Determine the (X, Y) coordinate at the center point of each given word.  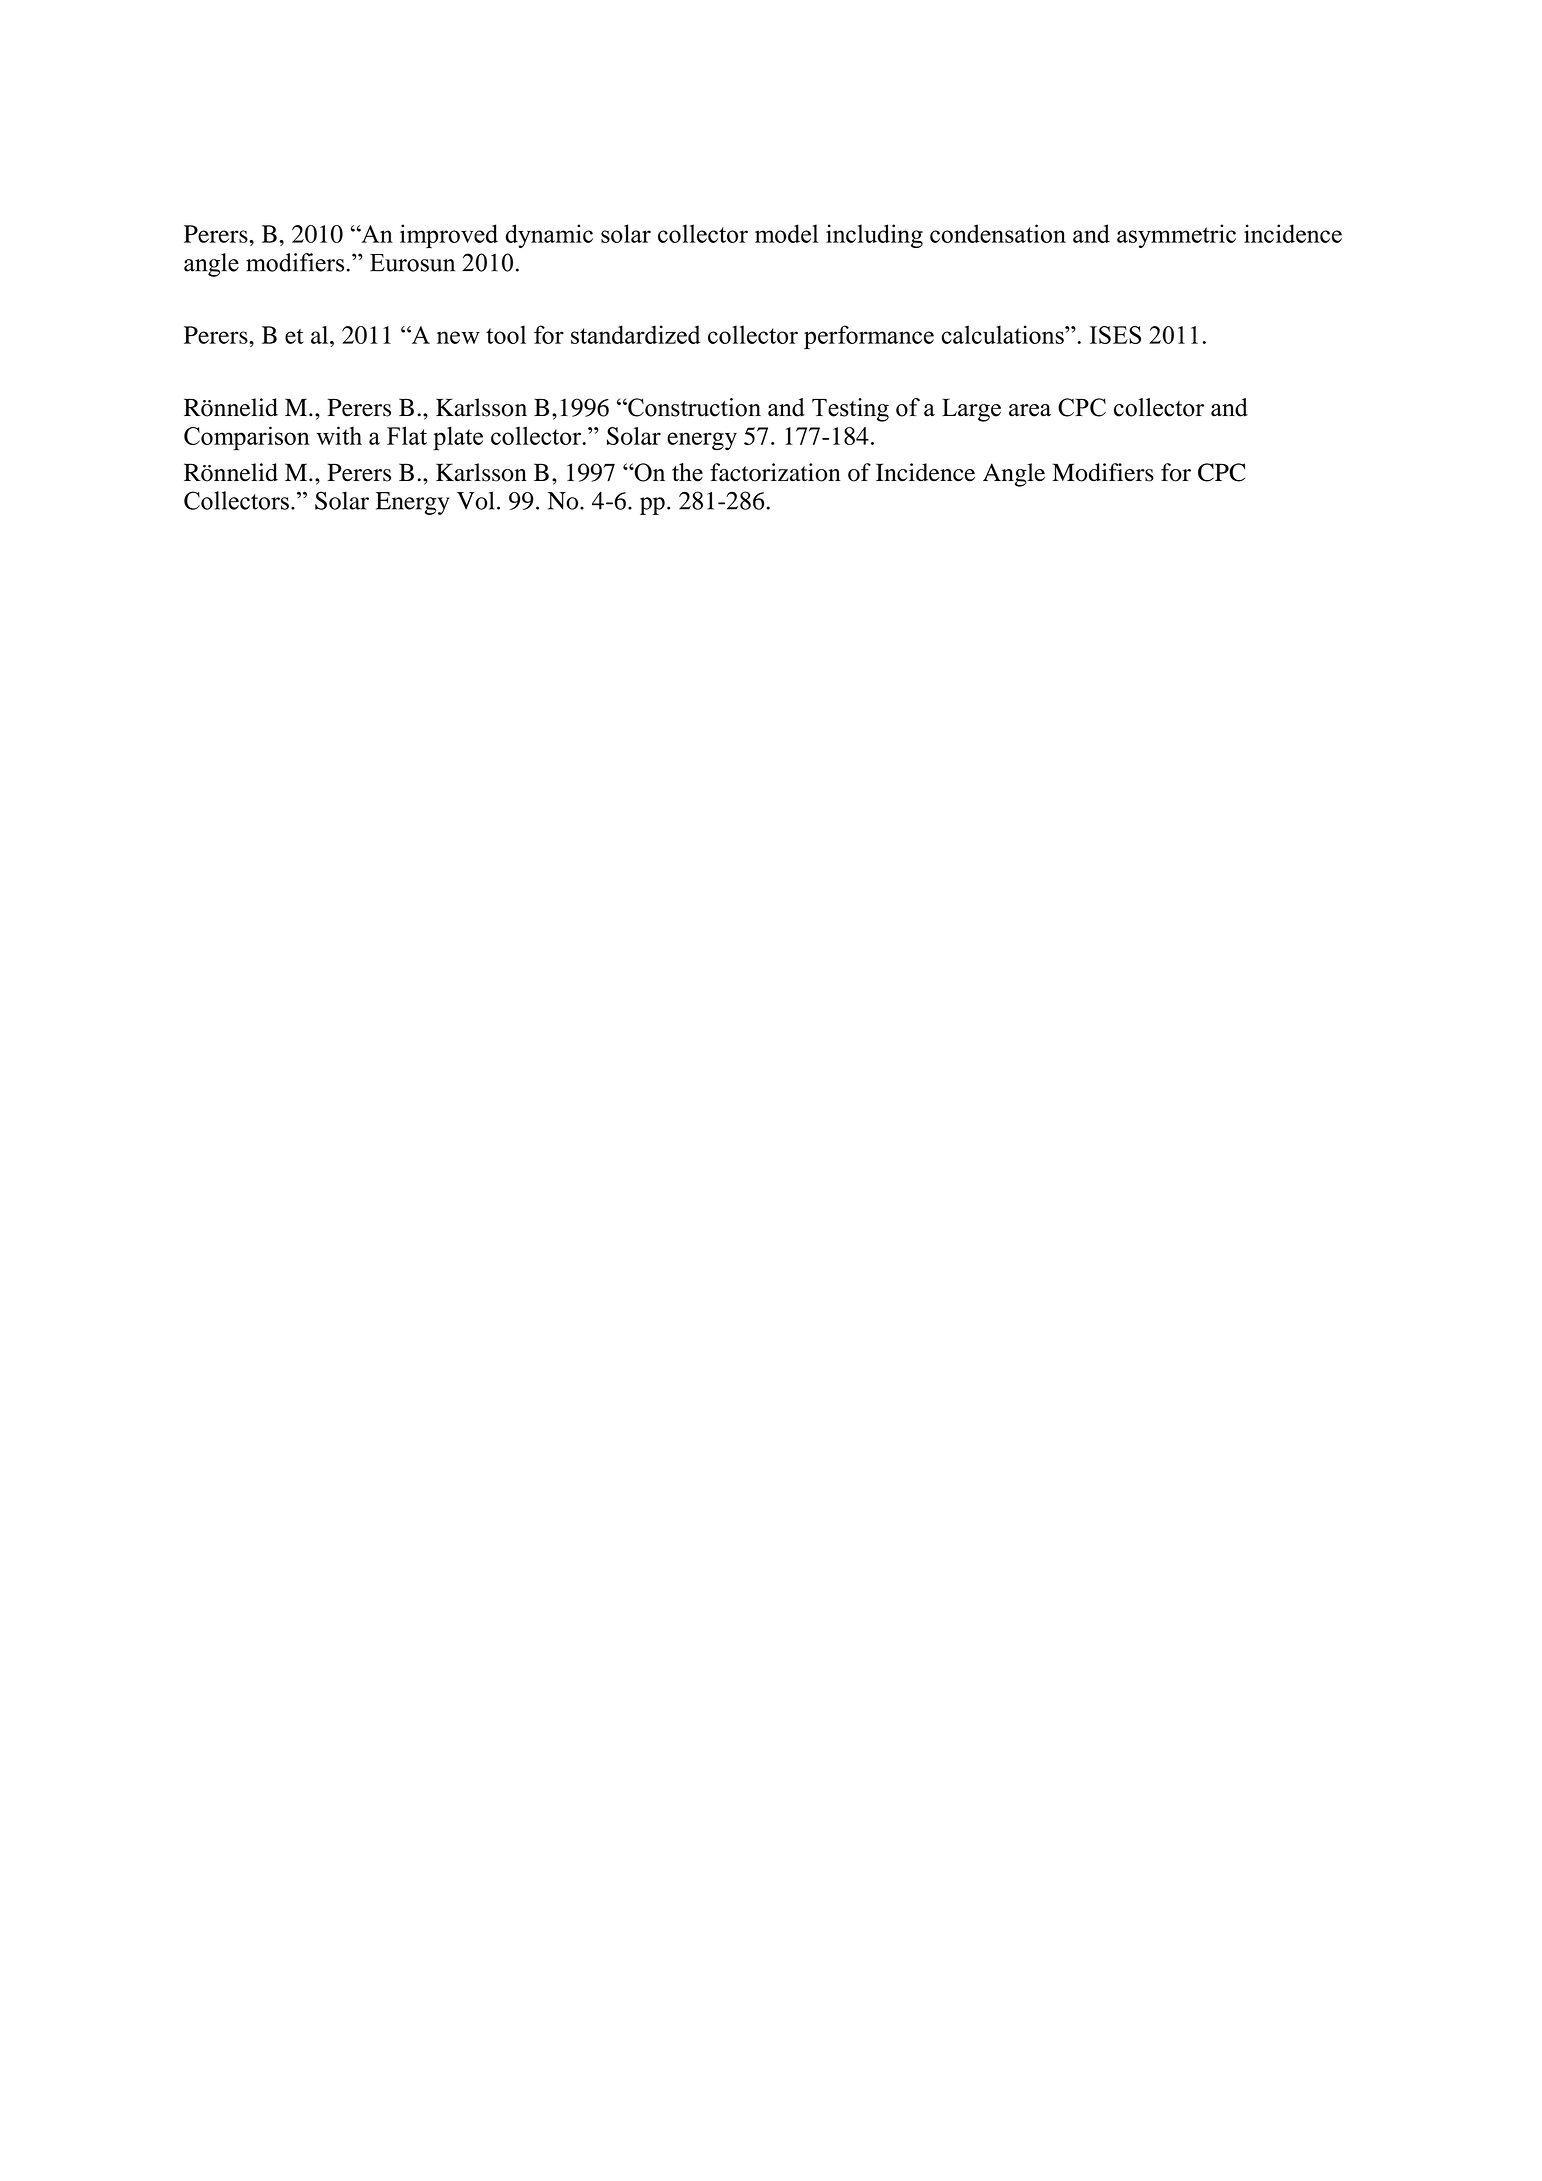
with (339, 435)
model (786, 233)
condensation (998, 233)
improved (449, 236)
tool (506, 334)
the (687, 472)
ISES (1115, 335)
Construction (693, 407)
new (458, 337)
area (1030, 410)
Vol (476, 500)
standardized (636, 334)
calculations (1003, 334)
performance (869, 337)
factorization (775, 472)
